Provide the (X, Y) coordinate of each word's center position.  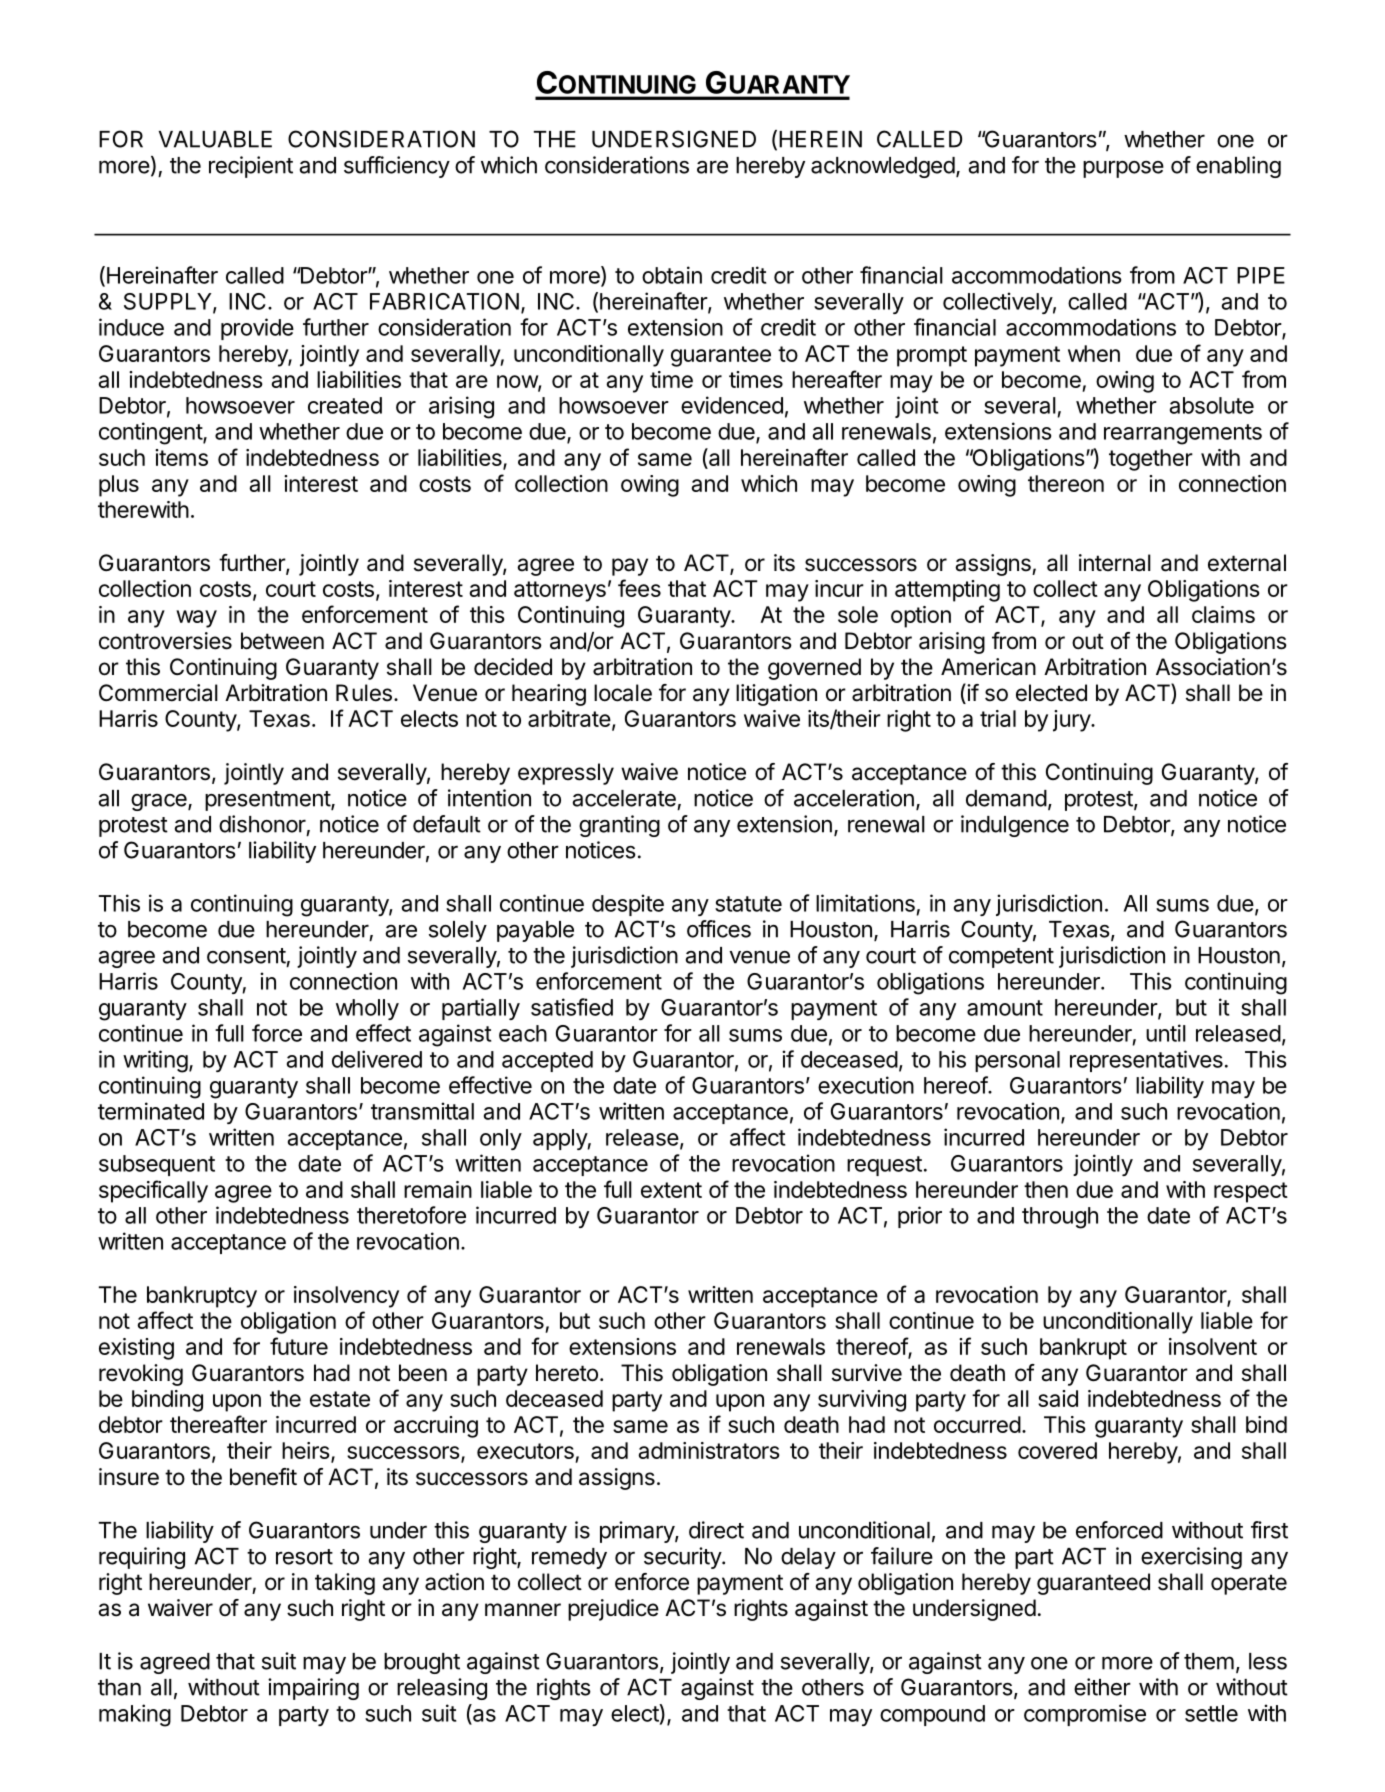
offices (719, 929)
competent (1001, 958)
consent (246, 956)
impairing (313, 1689)
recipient (251, 167)
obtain (672, 275)
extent (671, 1190)
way (196, 619)
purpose (1123, 169)
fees (639, 588)
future (299, 1346)
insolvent (1213, 1346)
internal (1115, 563)
